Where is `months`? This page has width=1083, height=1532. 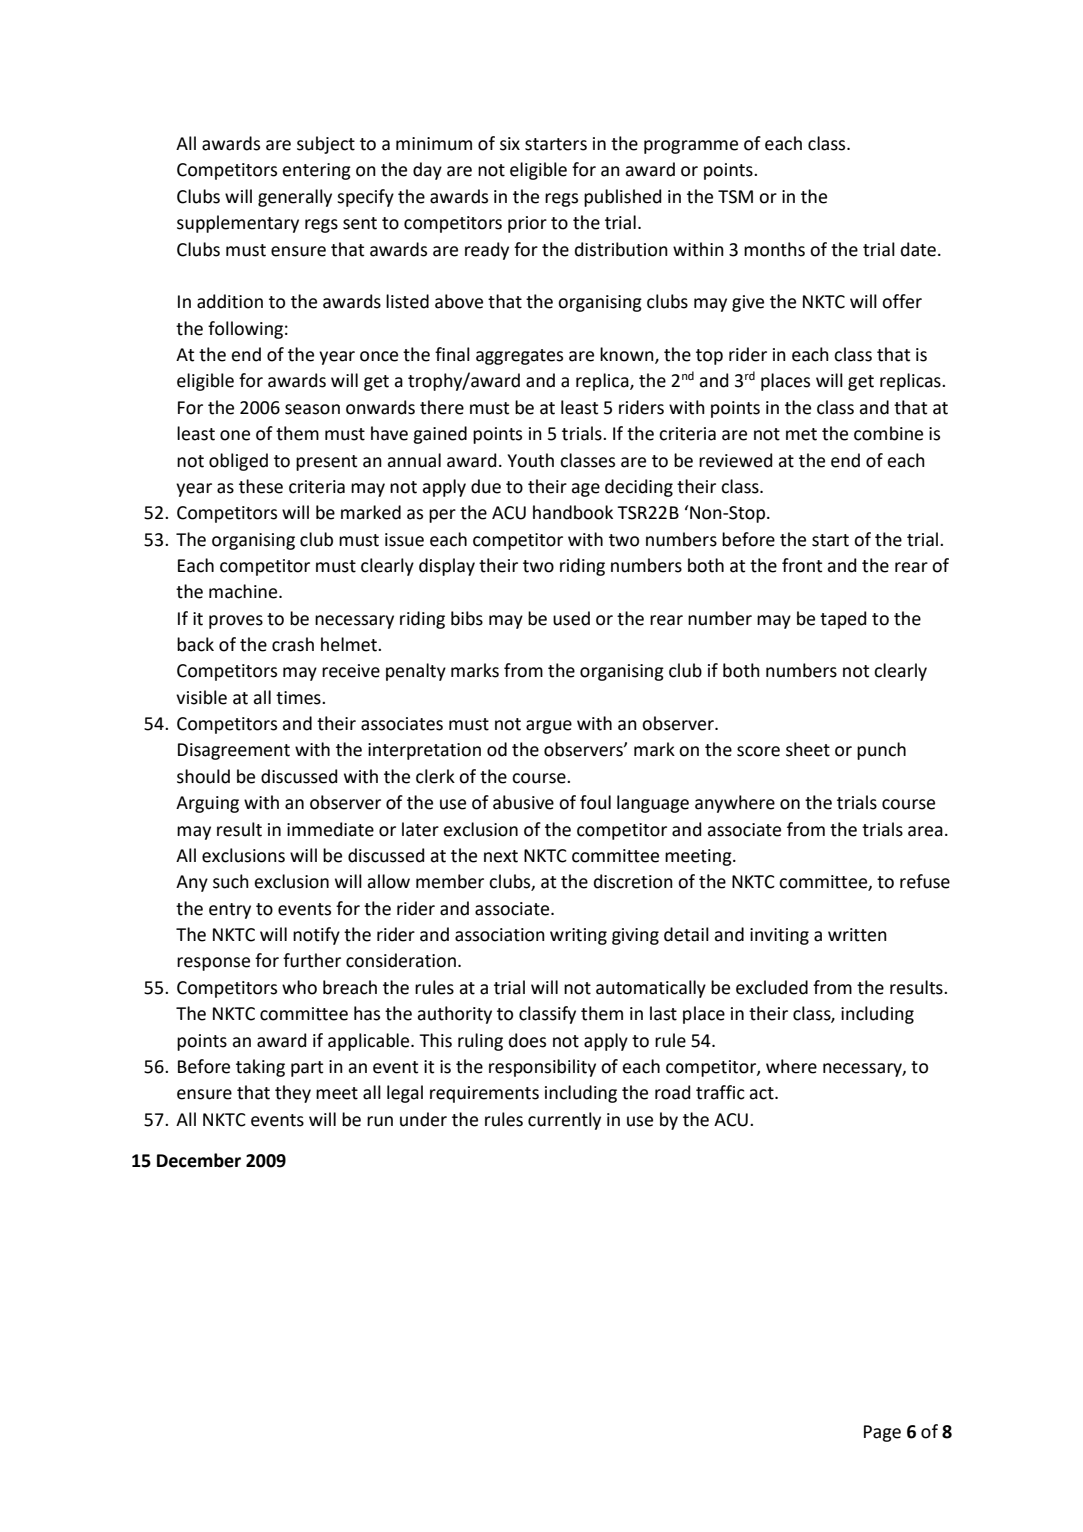
months is located at coordinates (774, 249).
